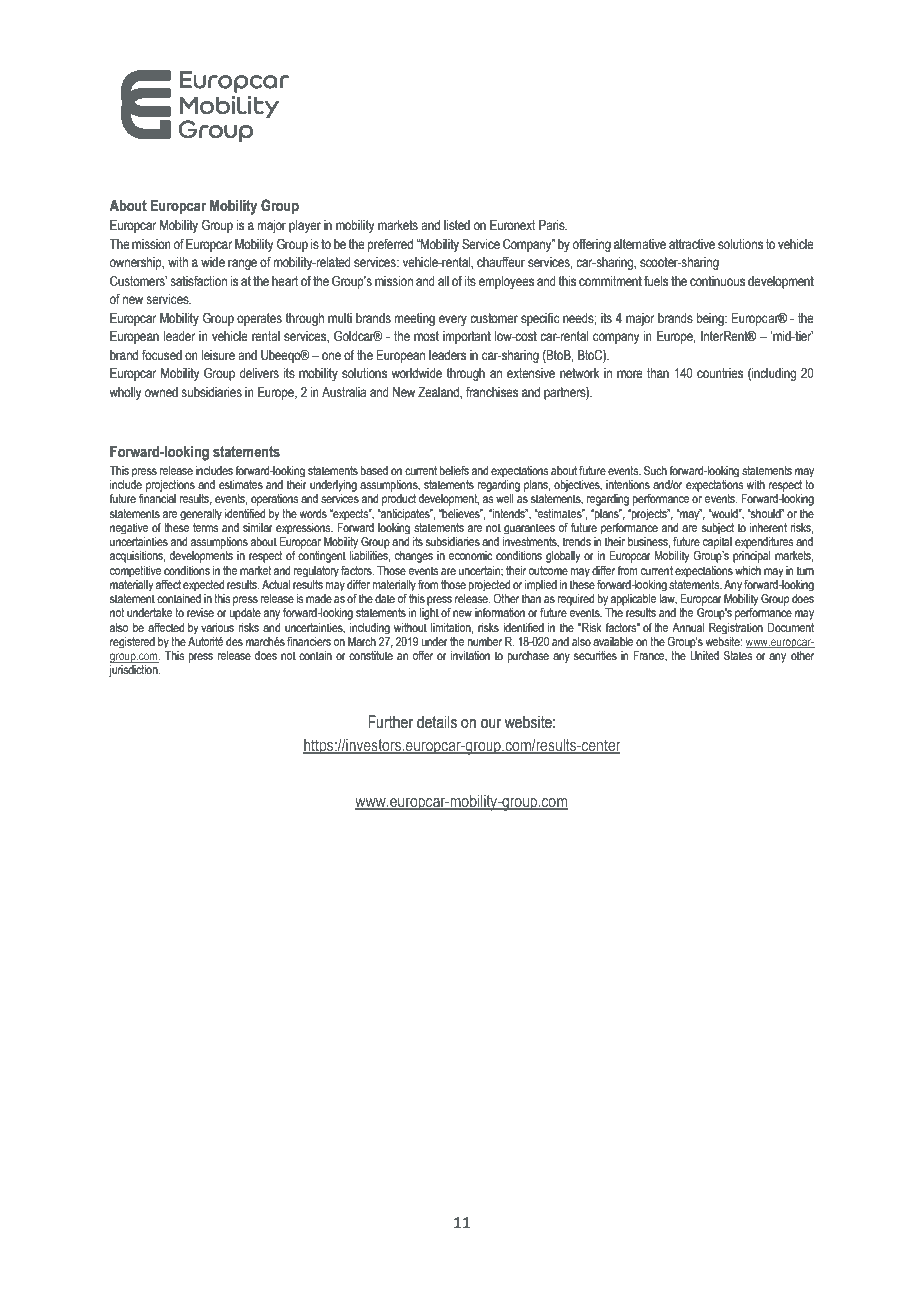 Image resolution: width=924 pixels, height=1308 pixels. I want to click on countries, so click(720, 373).
